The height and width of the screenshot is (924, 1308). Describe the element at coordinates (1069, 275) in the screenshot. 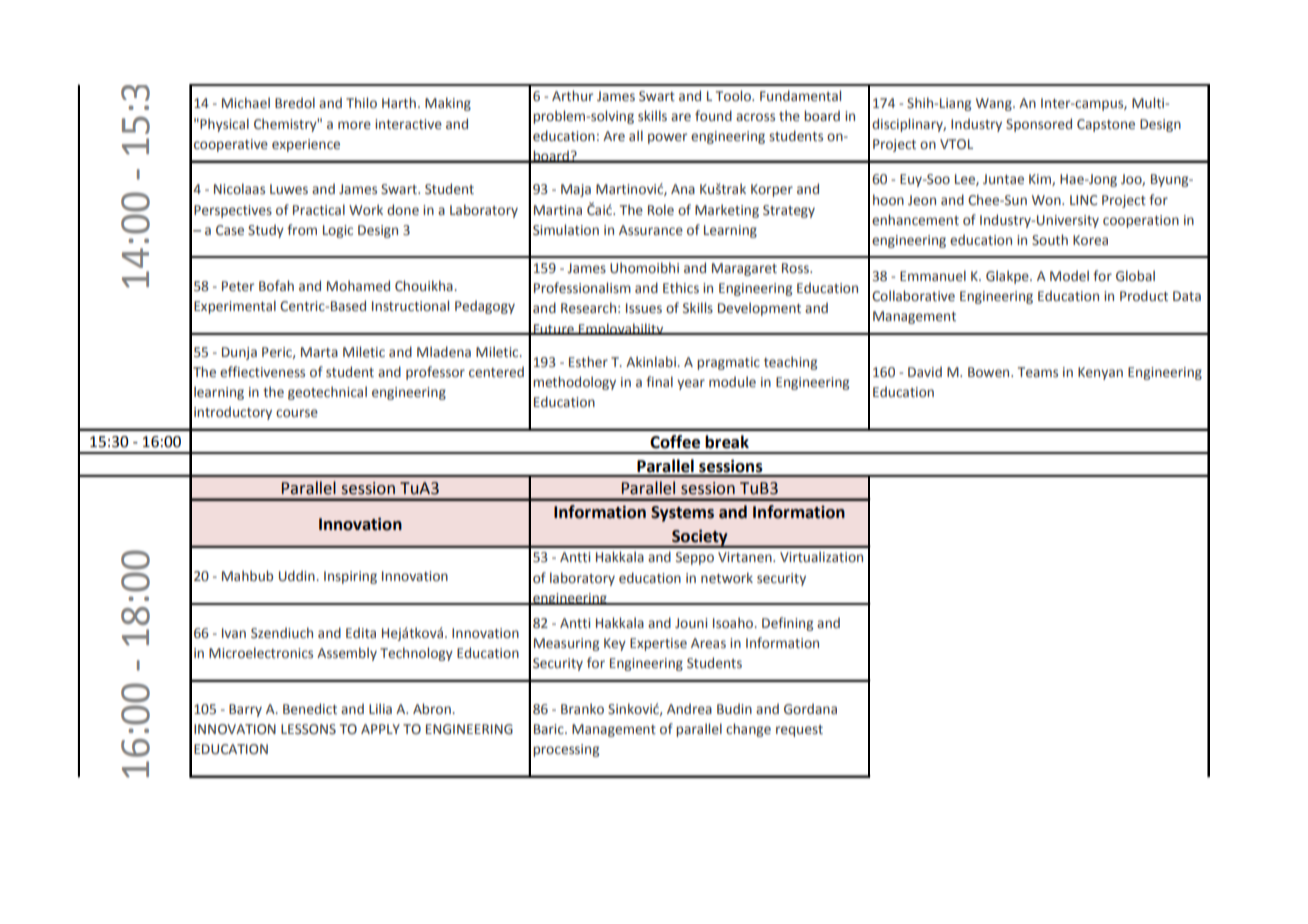

I see `Model` at that location.
